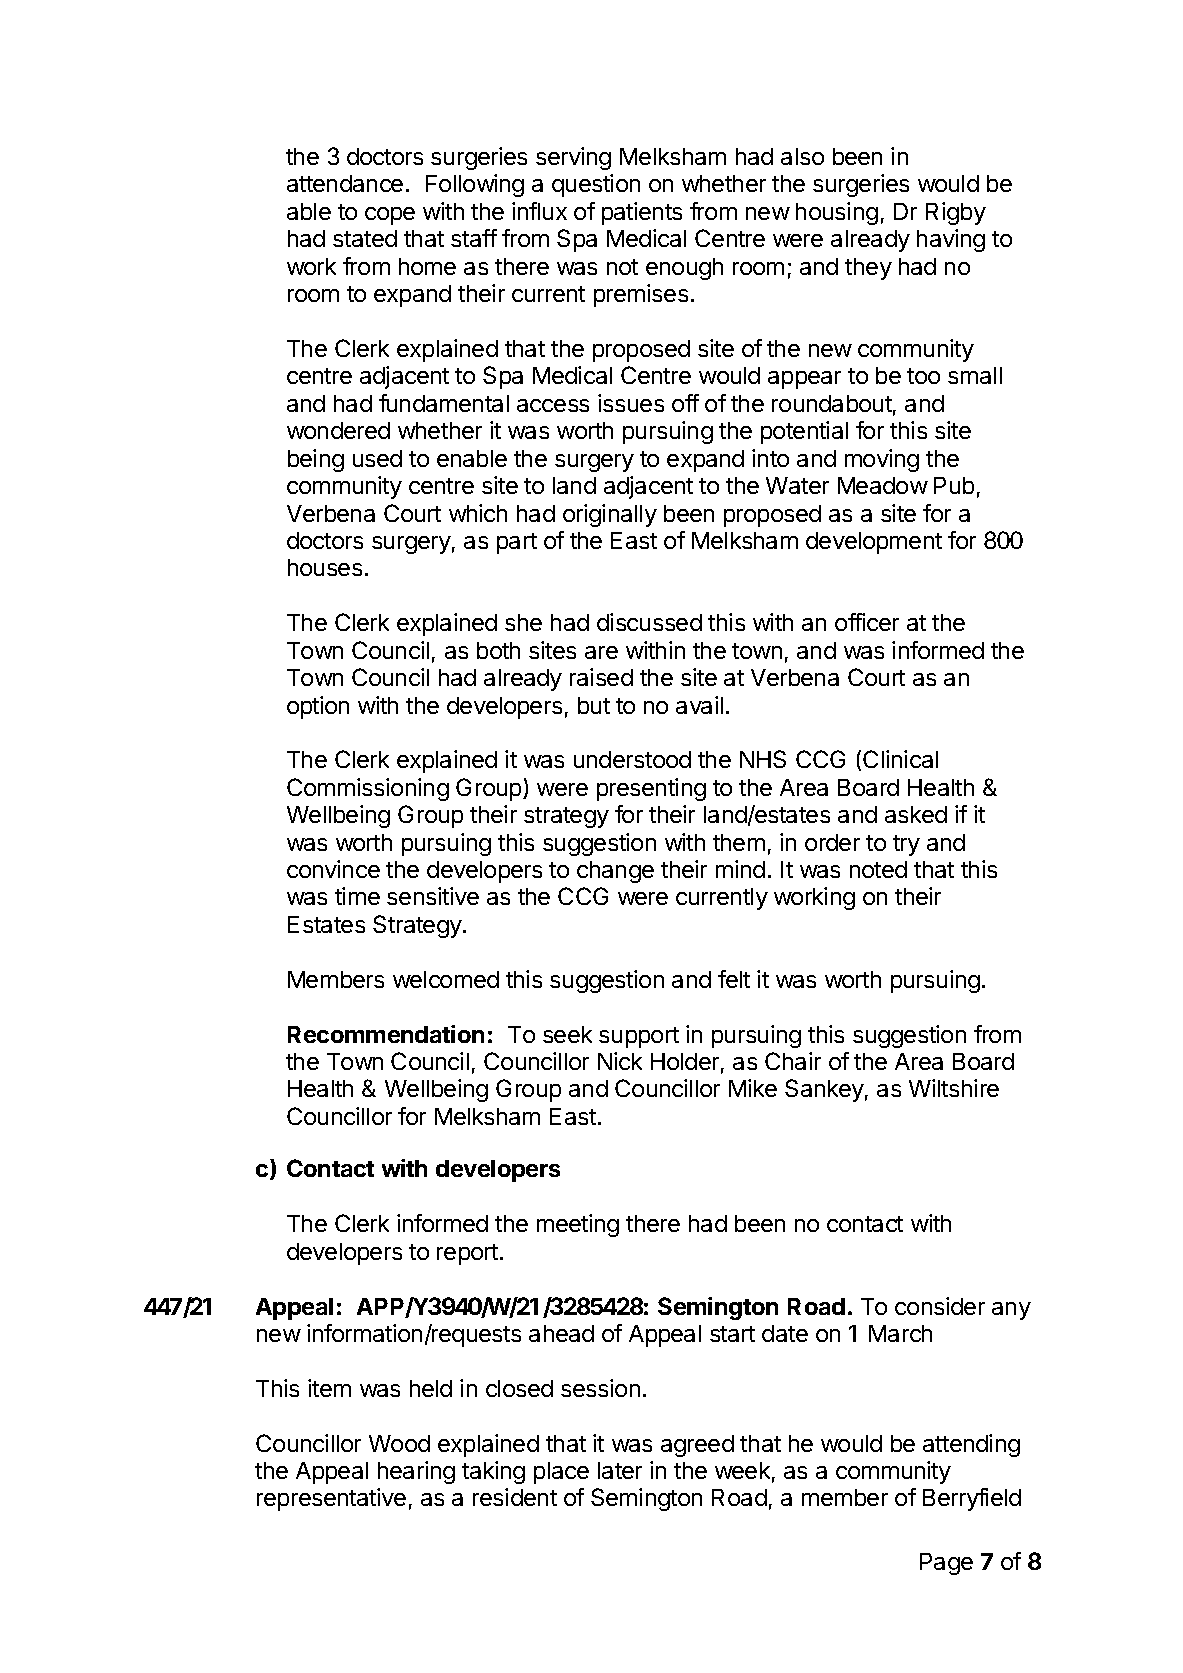 The width and height of the screenshot is (1183, 1673). I want to click on patients, so click(642, 213).
